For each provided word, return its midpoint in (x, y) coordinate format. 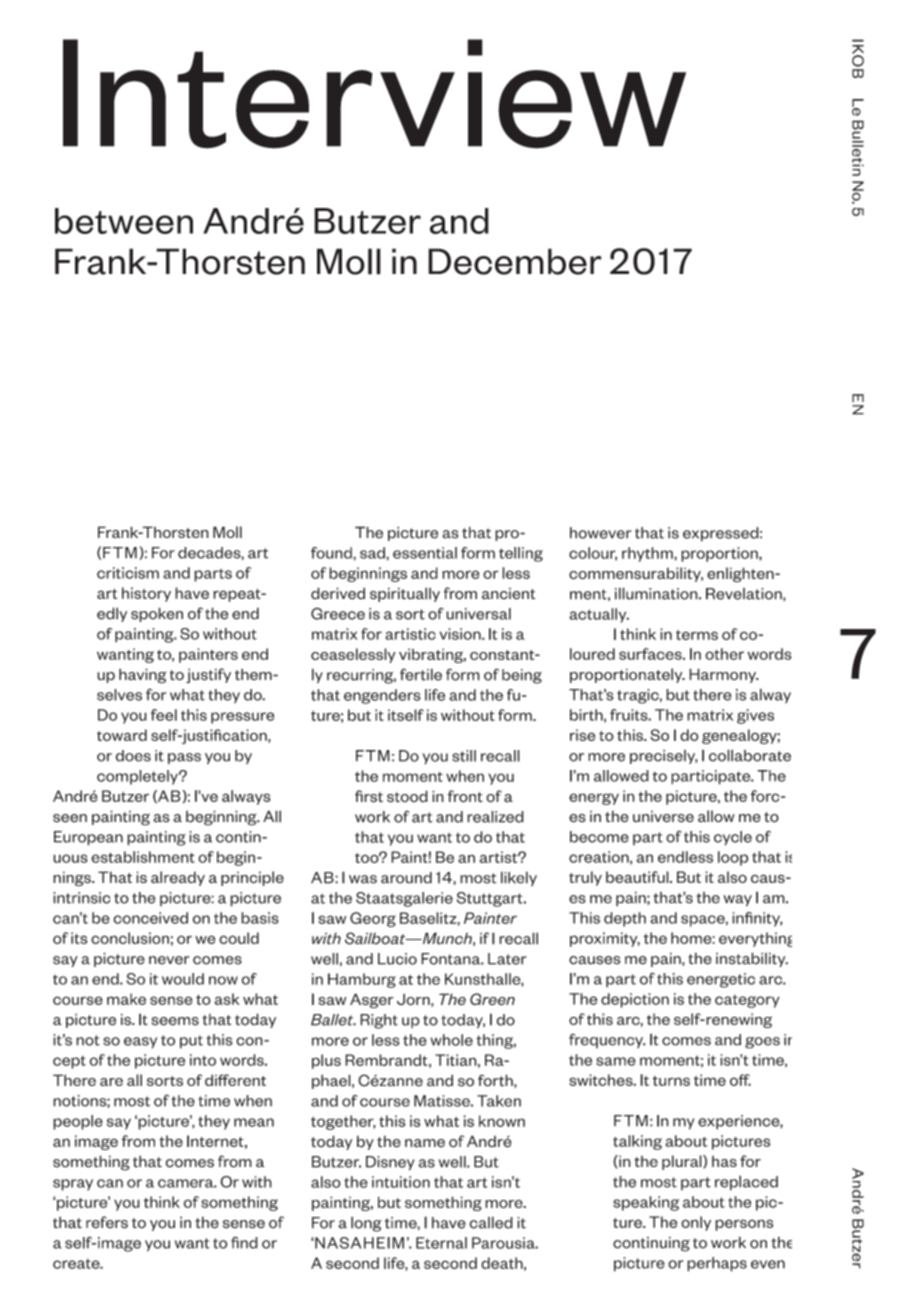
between (124, 221)
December (515, 261)
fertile (421, 674)
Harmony (724, 675)
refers (107, 1222)
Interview (374, 94)
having (143, 676)
